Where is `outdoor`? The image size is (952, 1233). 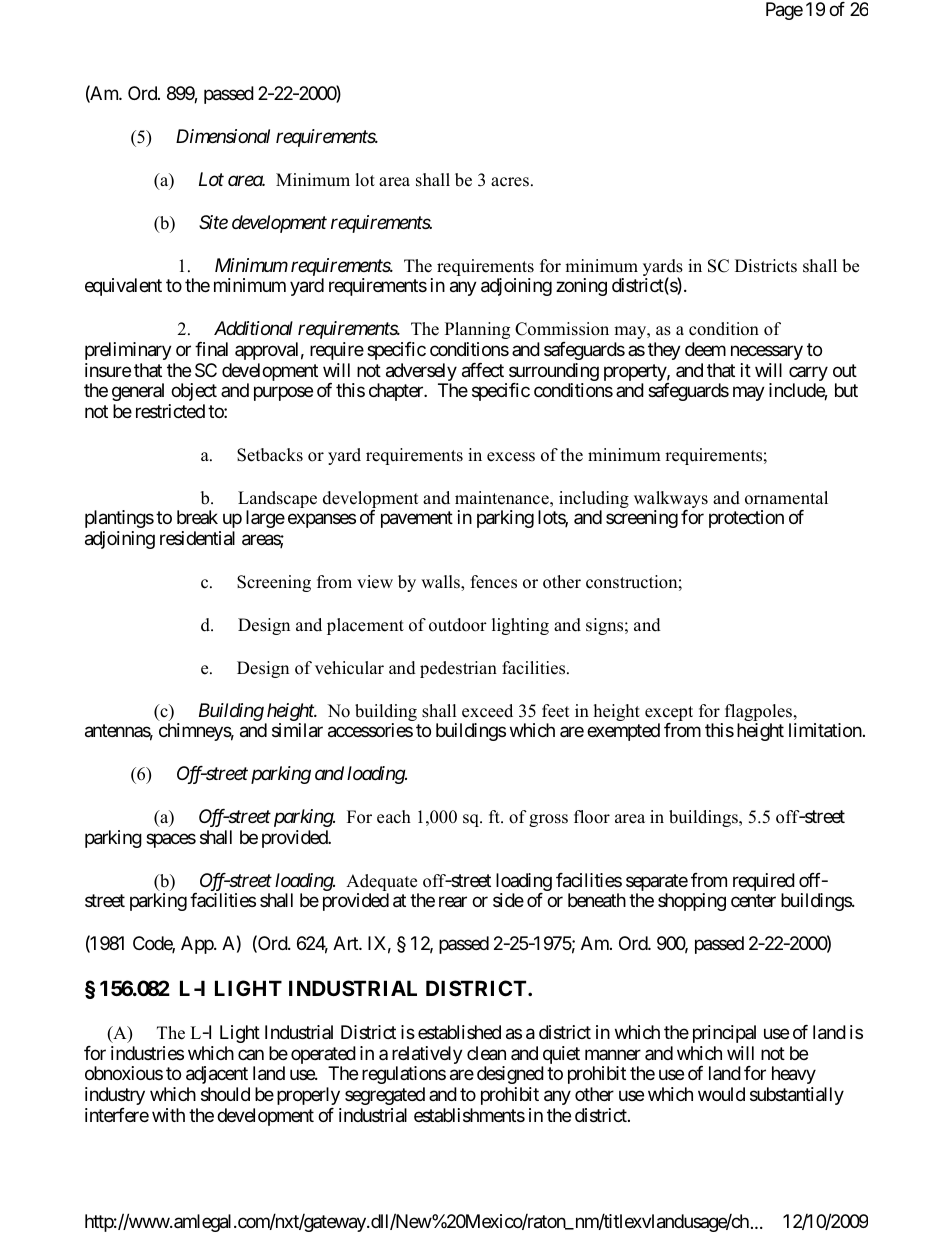
outdoor is located at coordinates (458, 625).
